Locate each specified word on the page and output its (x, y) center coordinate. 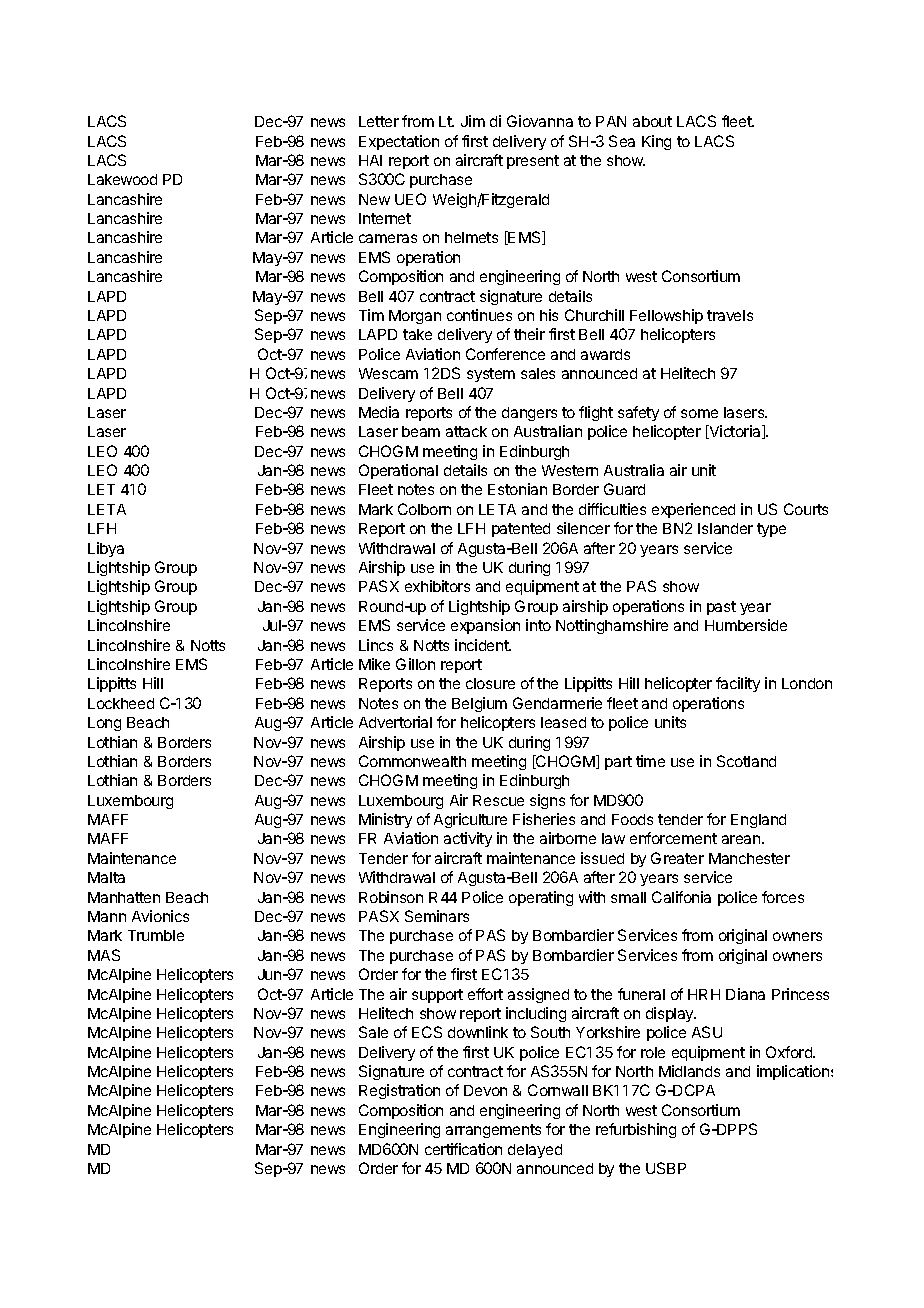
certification (463, 1149)
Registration (399, 1091)
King (656, 142)
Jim (473, 121)
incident (483, 645)
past (721, 608)
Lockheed (121, 703)
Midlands (689, 1071)
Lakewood (122, 179)
